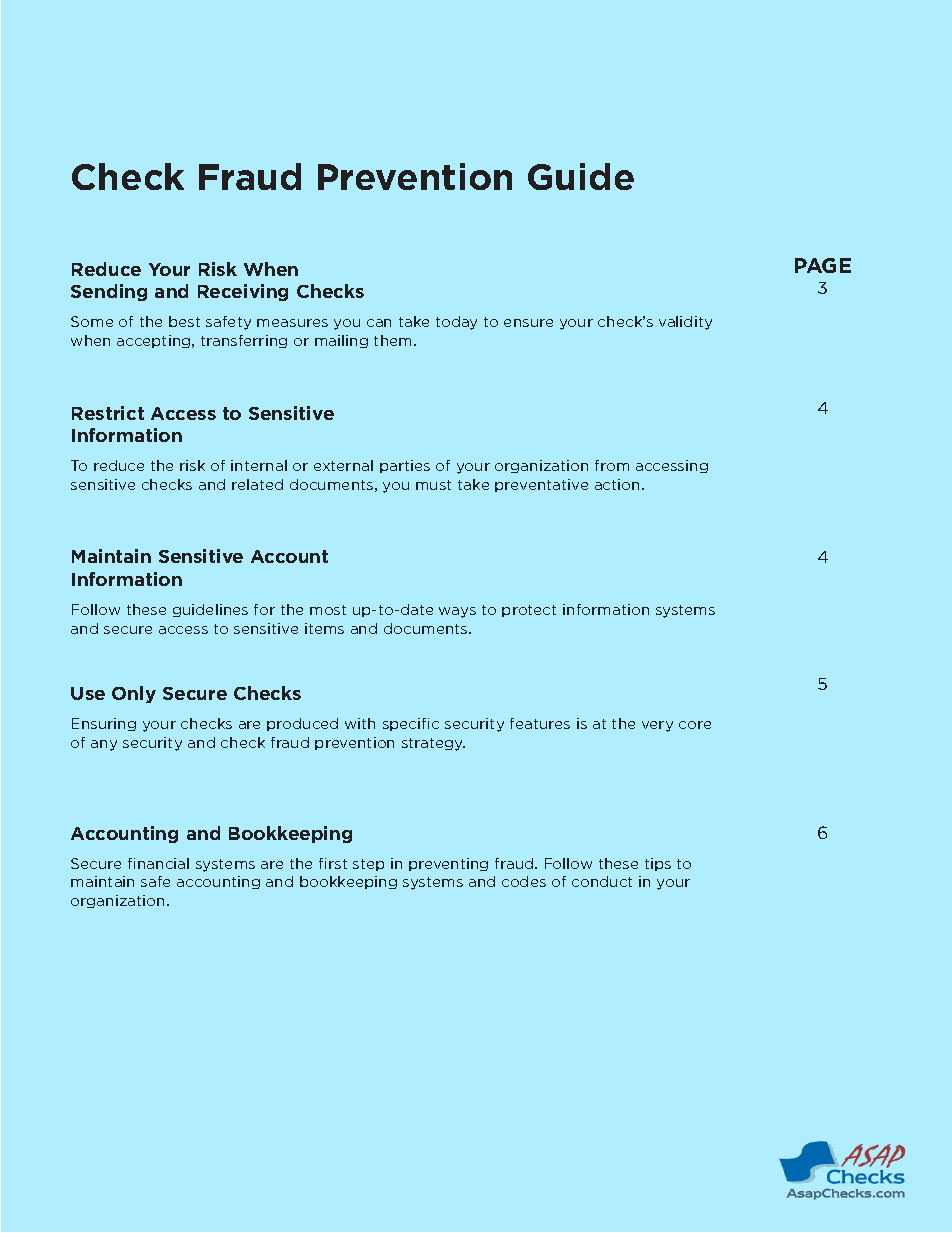 Image resolution: width=952 pixels, height=1233 pixels. Describe the element at coordinates (158, 863) in the page. I see `financial` at that location.
